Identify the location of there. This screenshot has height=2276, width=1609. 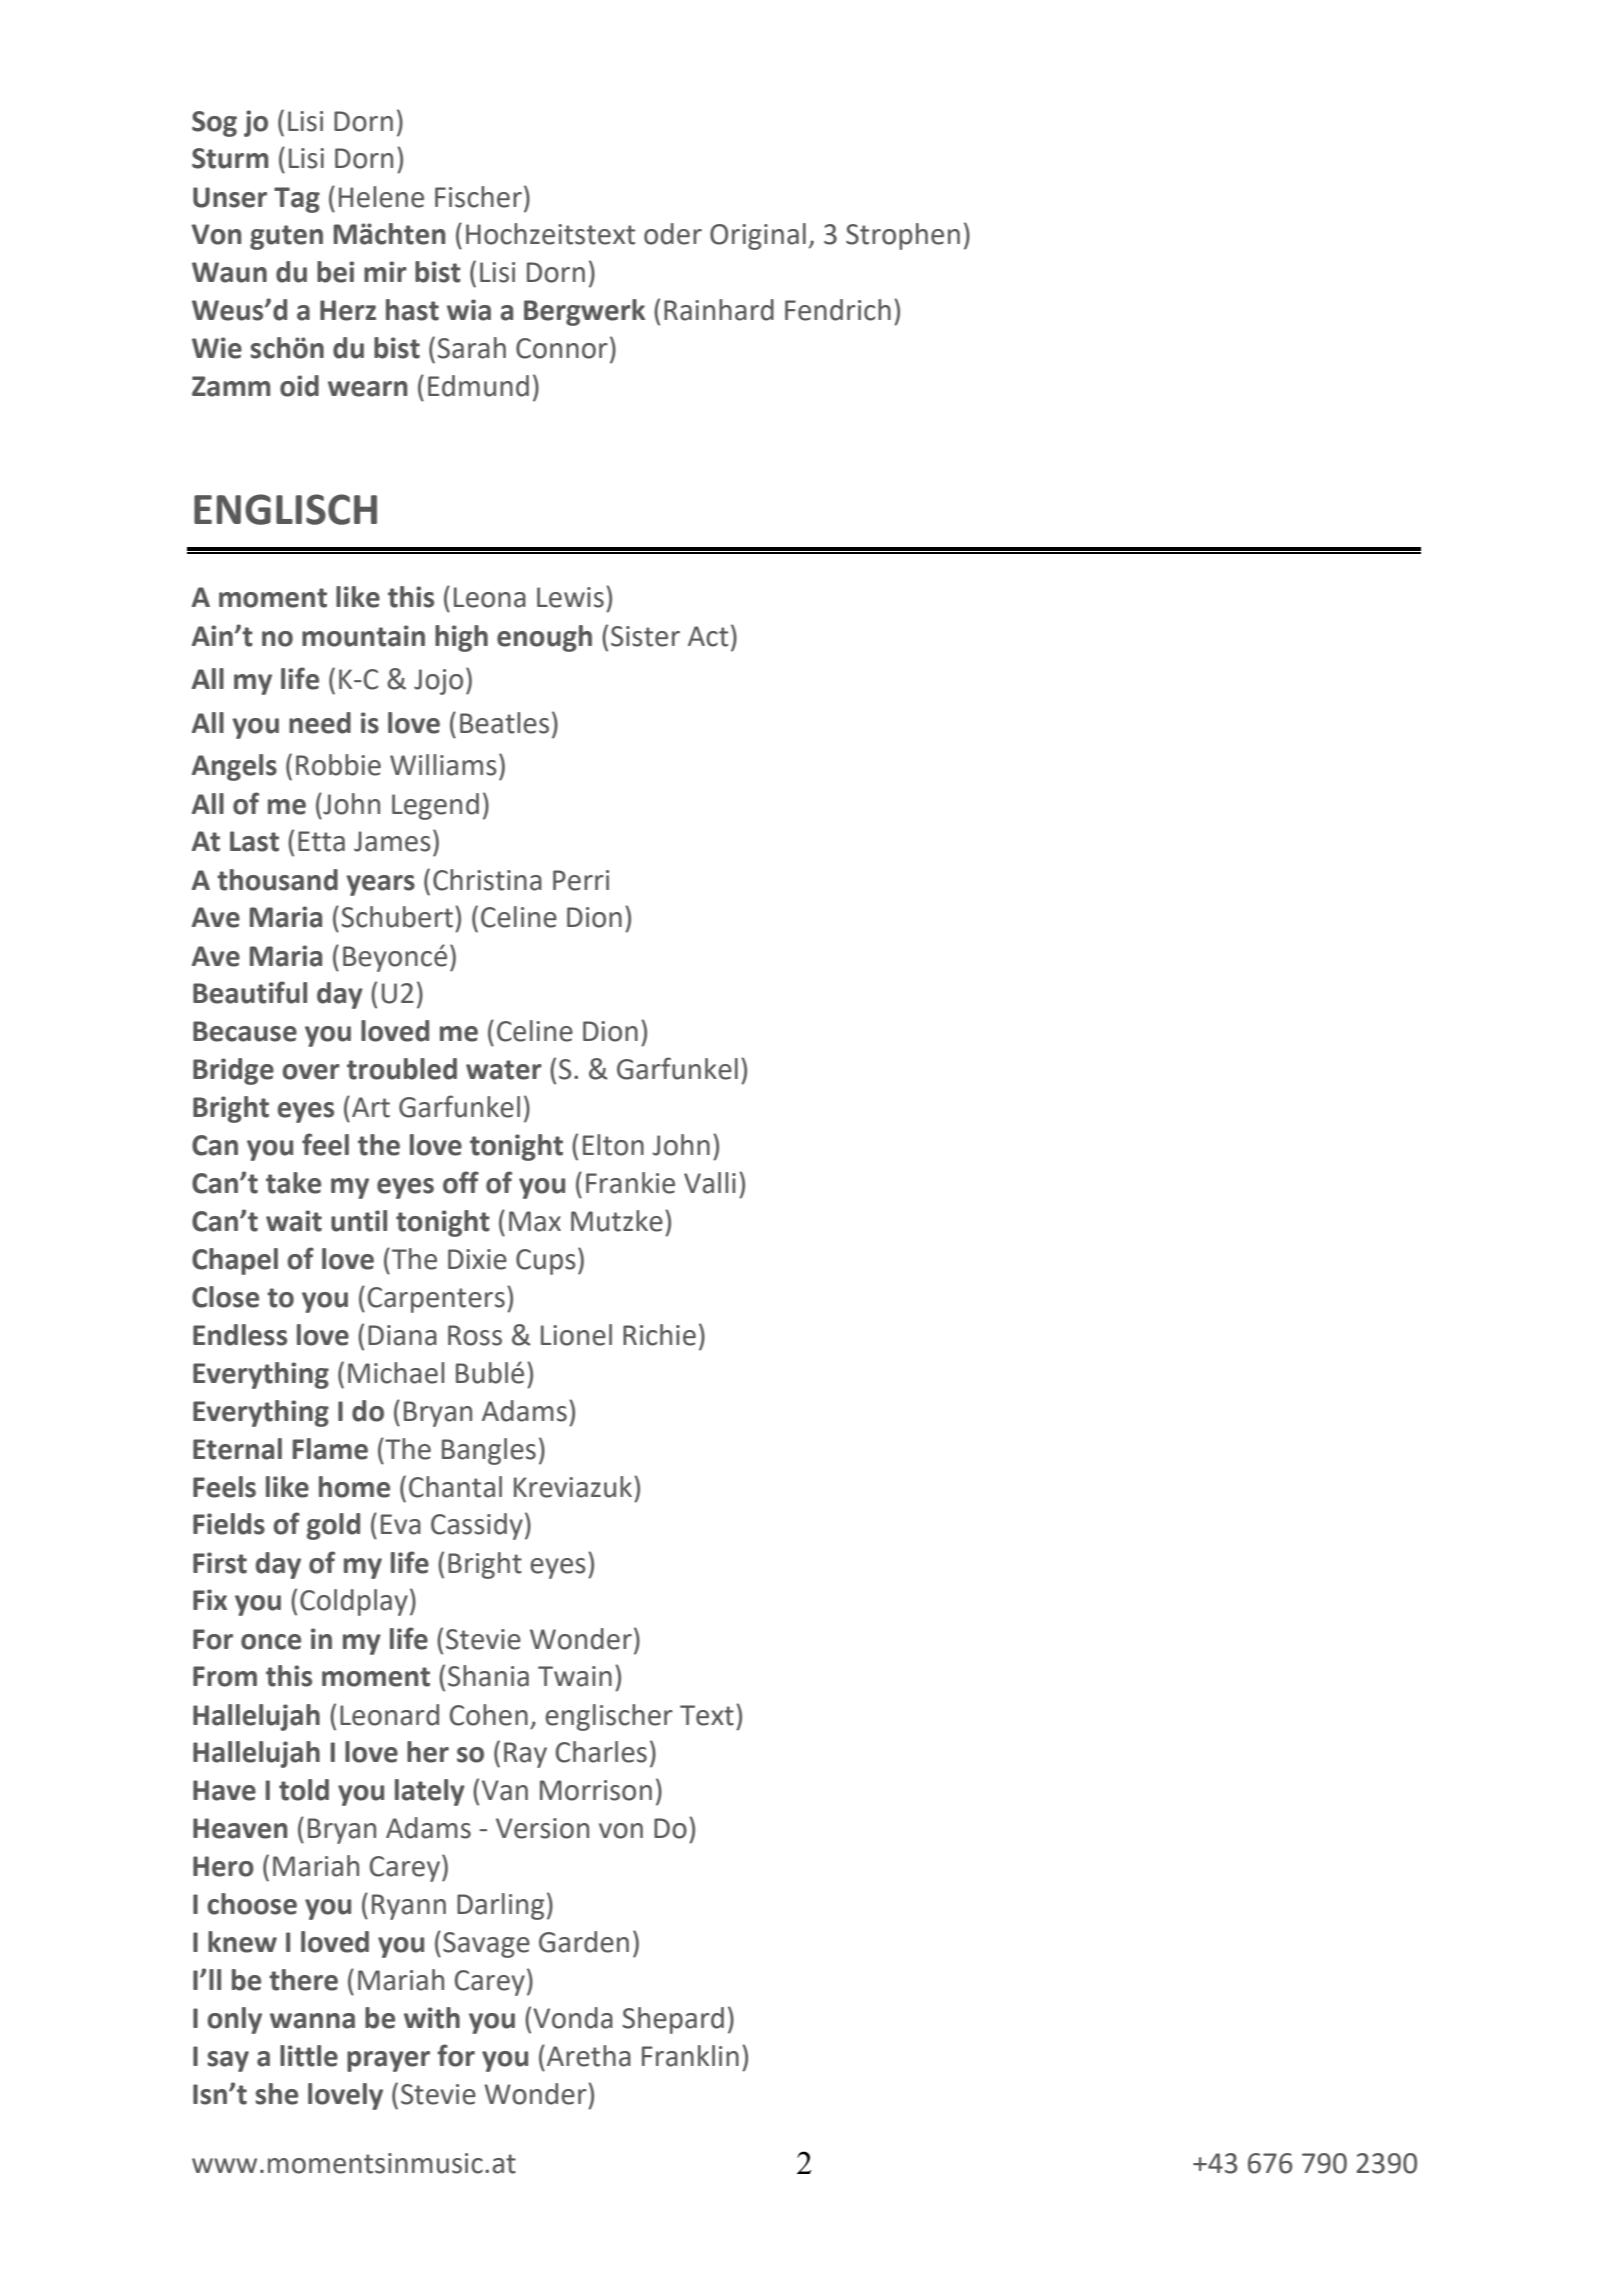
(303, 1980).
